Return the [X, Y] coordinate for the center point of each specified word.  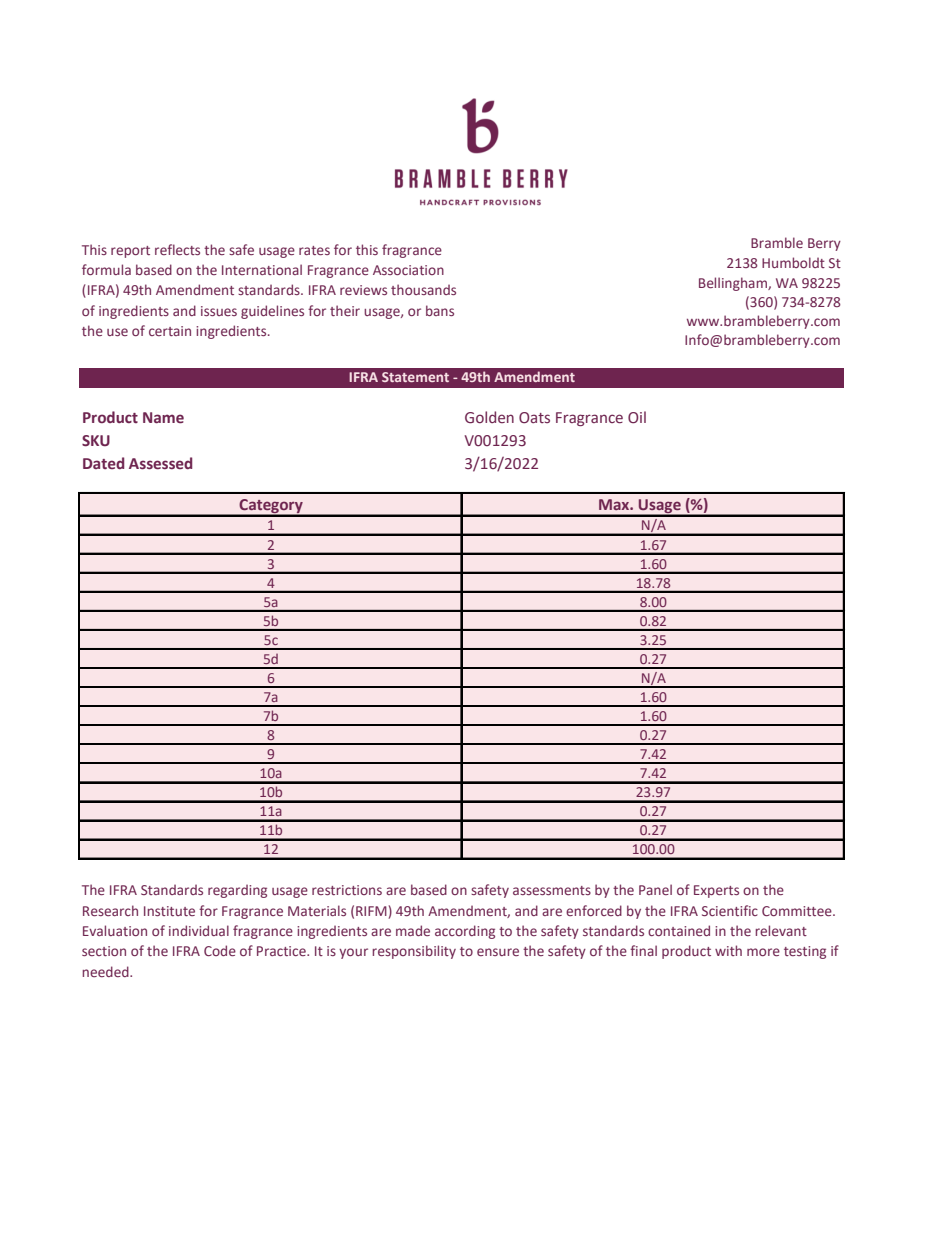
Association [408, 270]
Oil [637, 417]
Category [271, 507]
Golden [489, 417]
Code [220, 950]
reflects [177, 249]
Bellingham [734, 284]
